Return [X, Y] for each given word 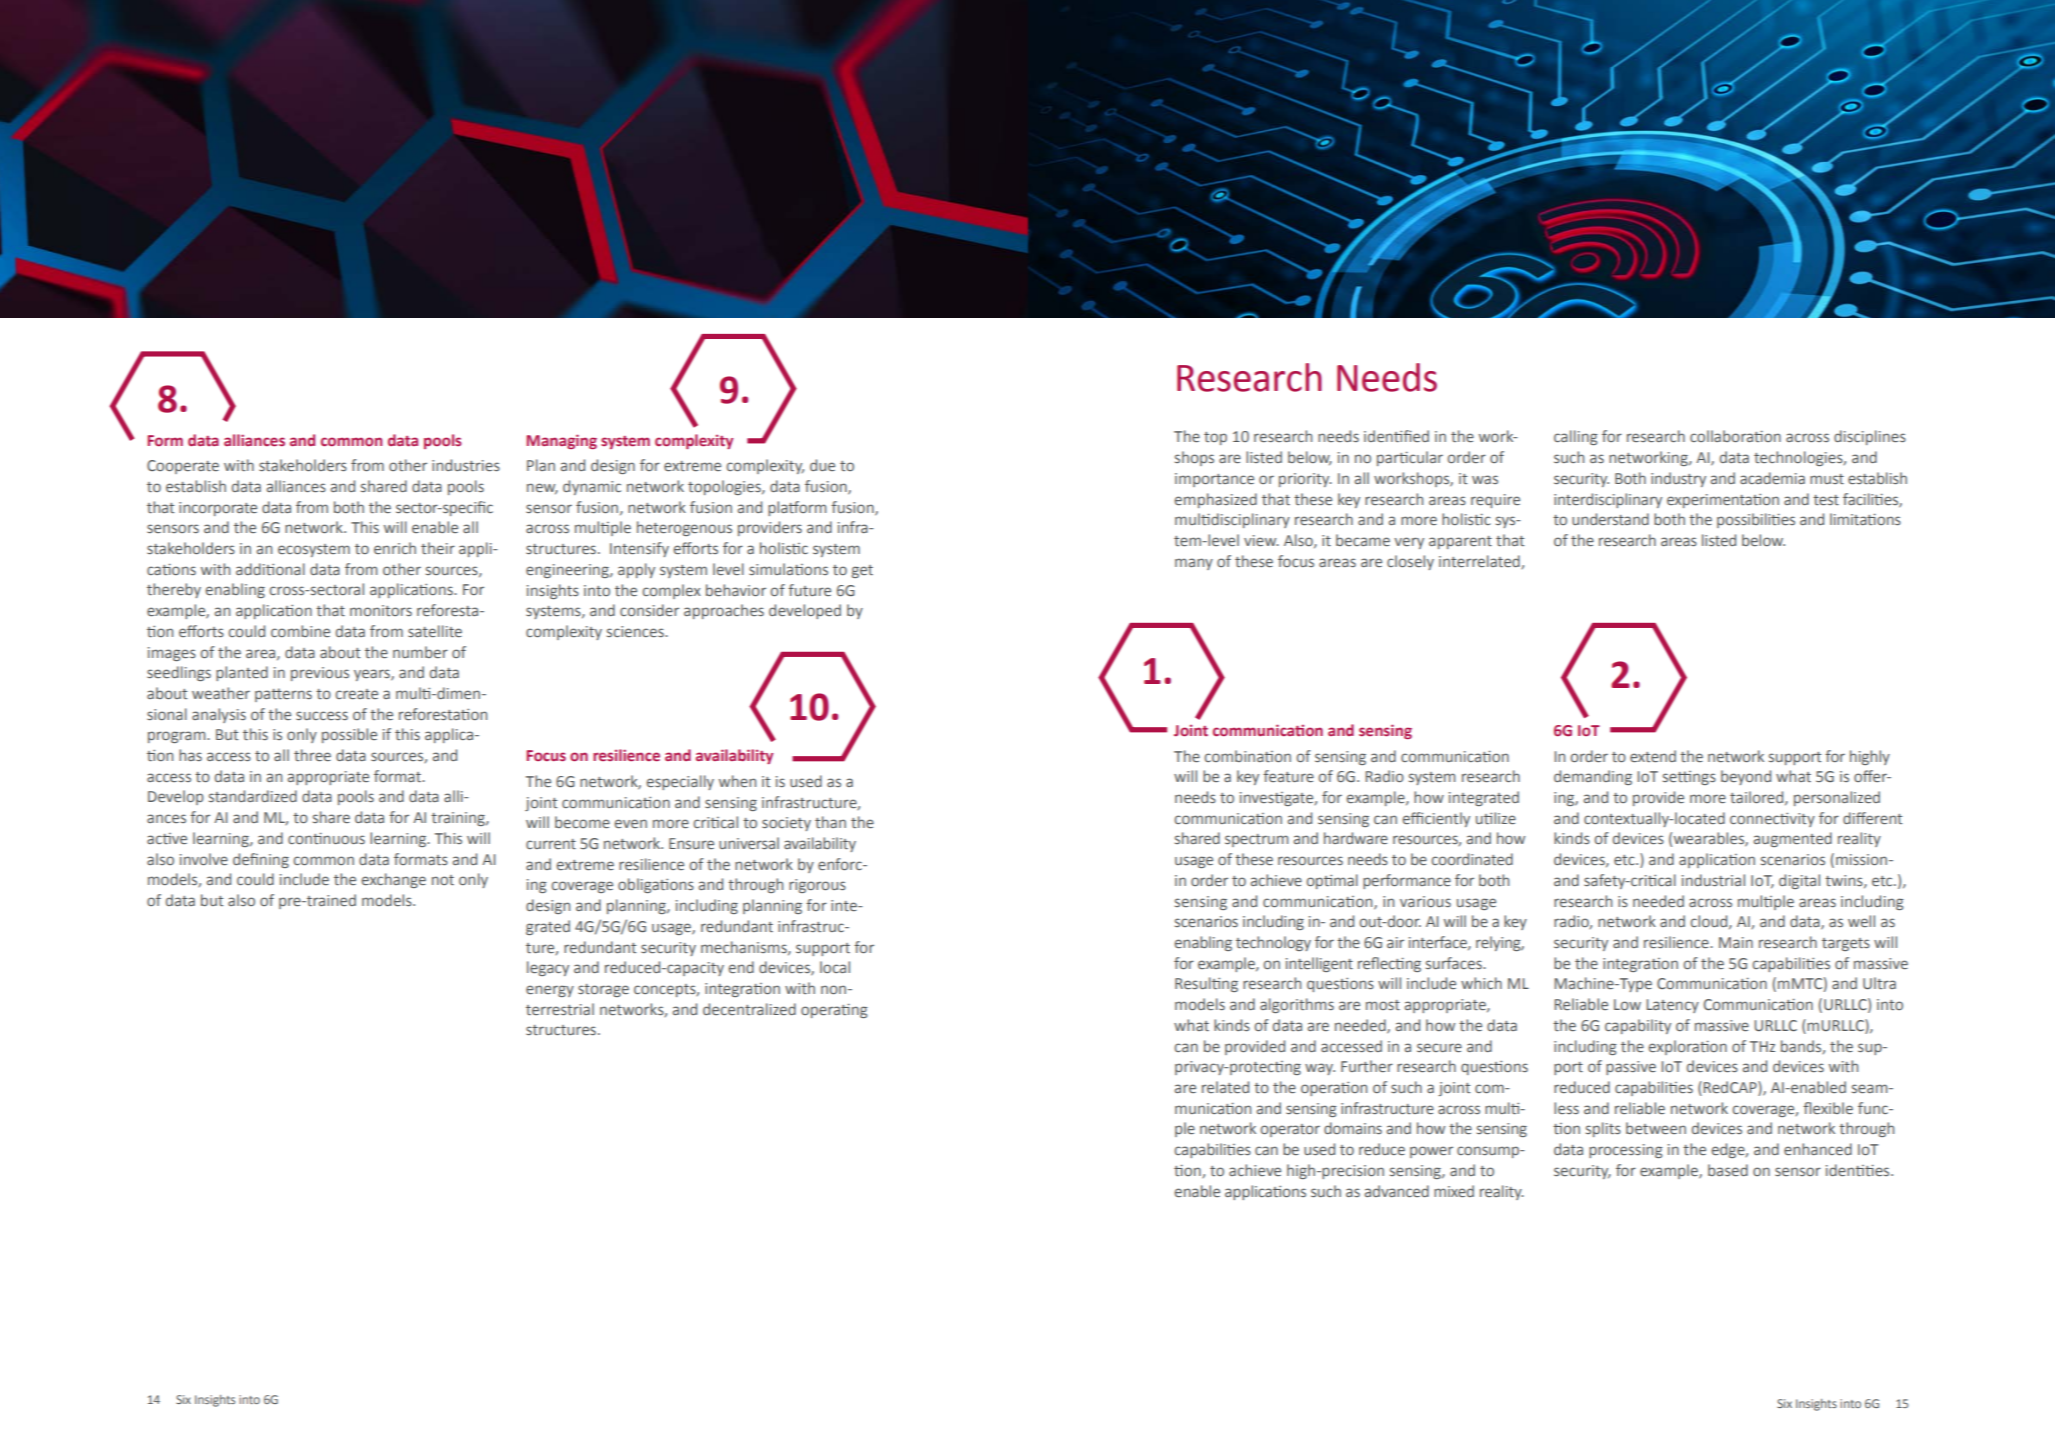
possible [349, 735]
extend [1653, 756]
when [737, 781]
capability [1638, 1026]
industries [466, 465]
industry [1678, 479]
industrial [1713, 880]
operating [834, 1010]
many [1194, 564]
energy [550, 991]
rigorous [817, 886]
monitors [381, 610]
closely [1410, 562]
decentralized [749, 1009]
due [822, 465]
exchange [394, 880]
